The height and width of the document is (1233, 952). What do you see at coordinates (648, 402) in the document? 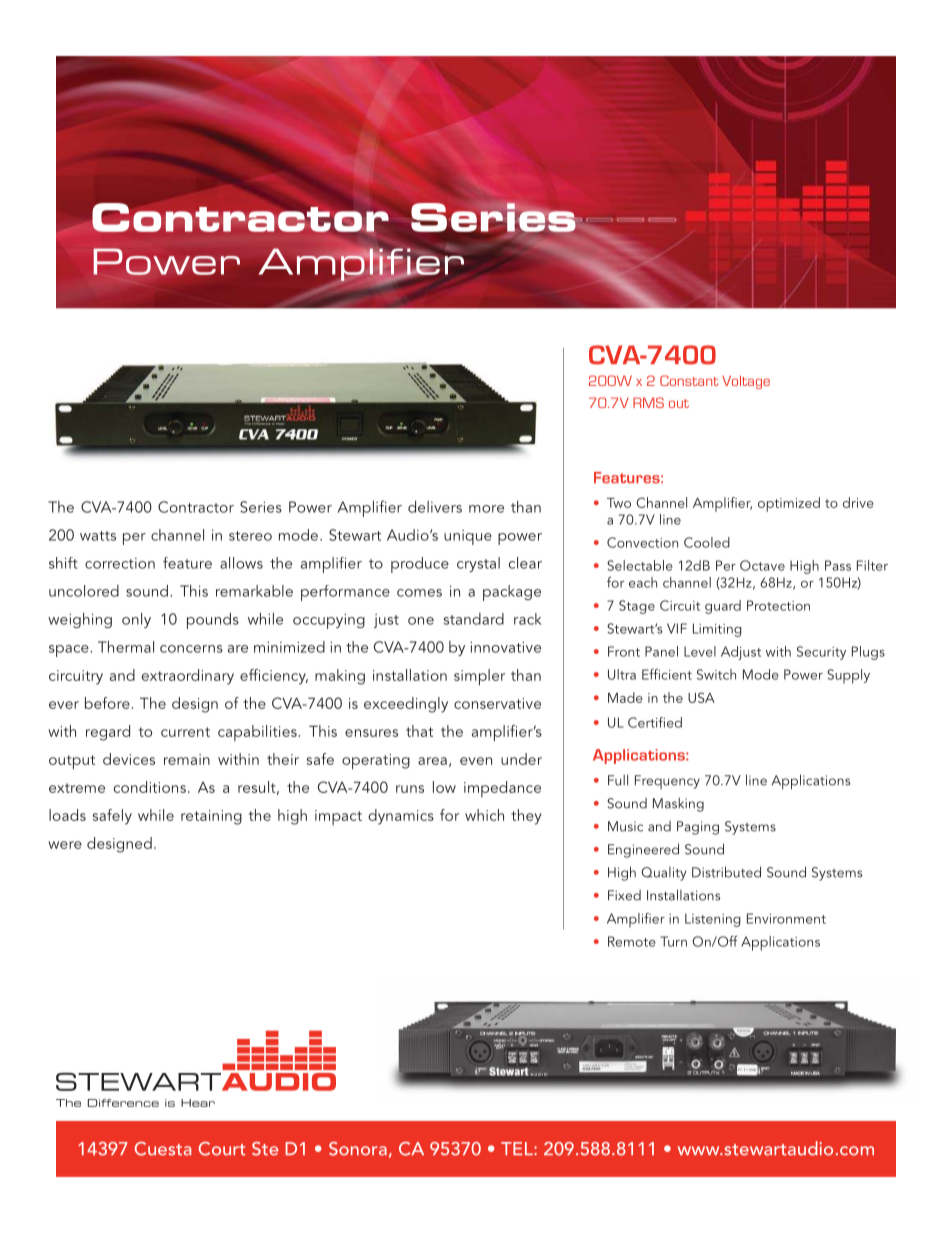
I see `RMS` at bounding box center [648, 402].
